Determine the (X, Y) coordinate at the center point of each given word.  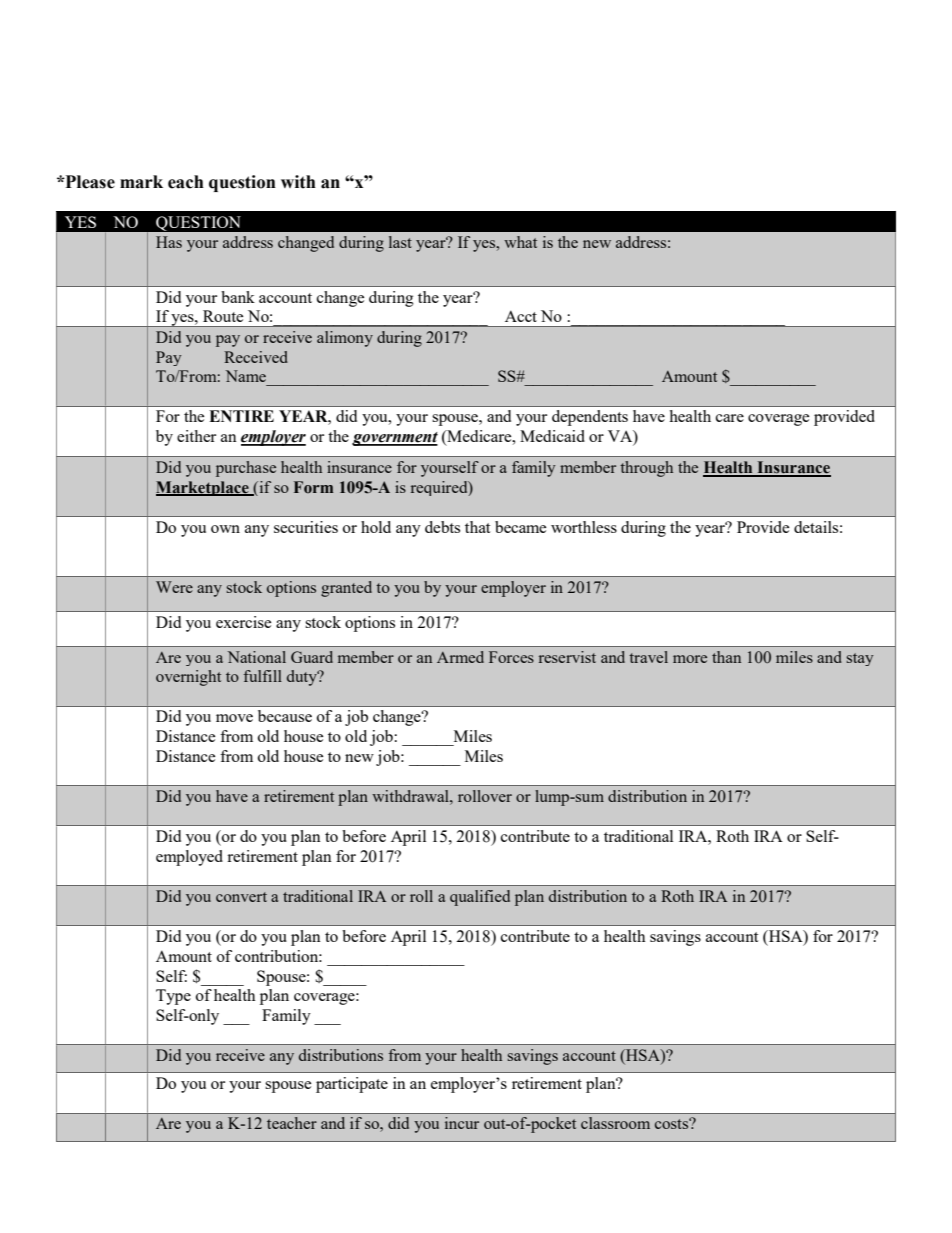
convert (241, 897)
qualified (480, 898)
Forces (511, 657)
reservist (567, 657)
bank (238, 297)
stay (860, 659)
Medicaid (552, 436)
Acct (521, 316)
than (726, 657)
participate (352, 1085)
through (646, 469)
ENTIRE (241, 416)
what (520, 242)
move (234, 718)
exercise (243, 622)
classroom (615, 1123)
